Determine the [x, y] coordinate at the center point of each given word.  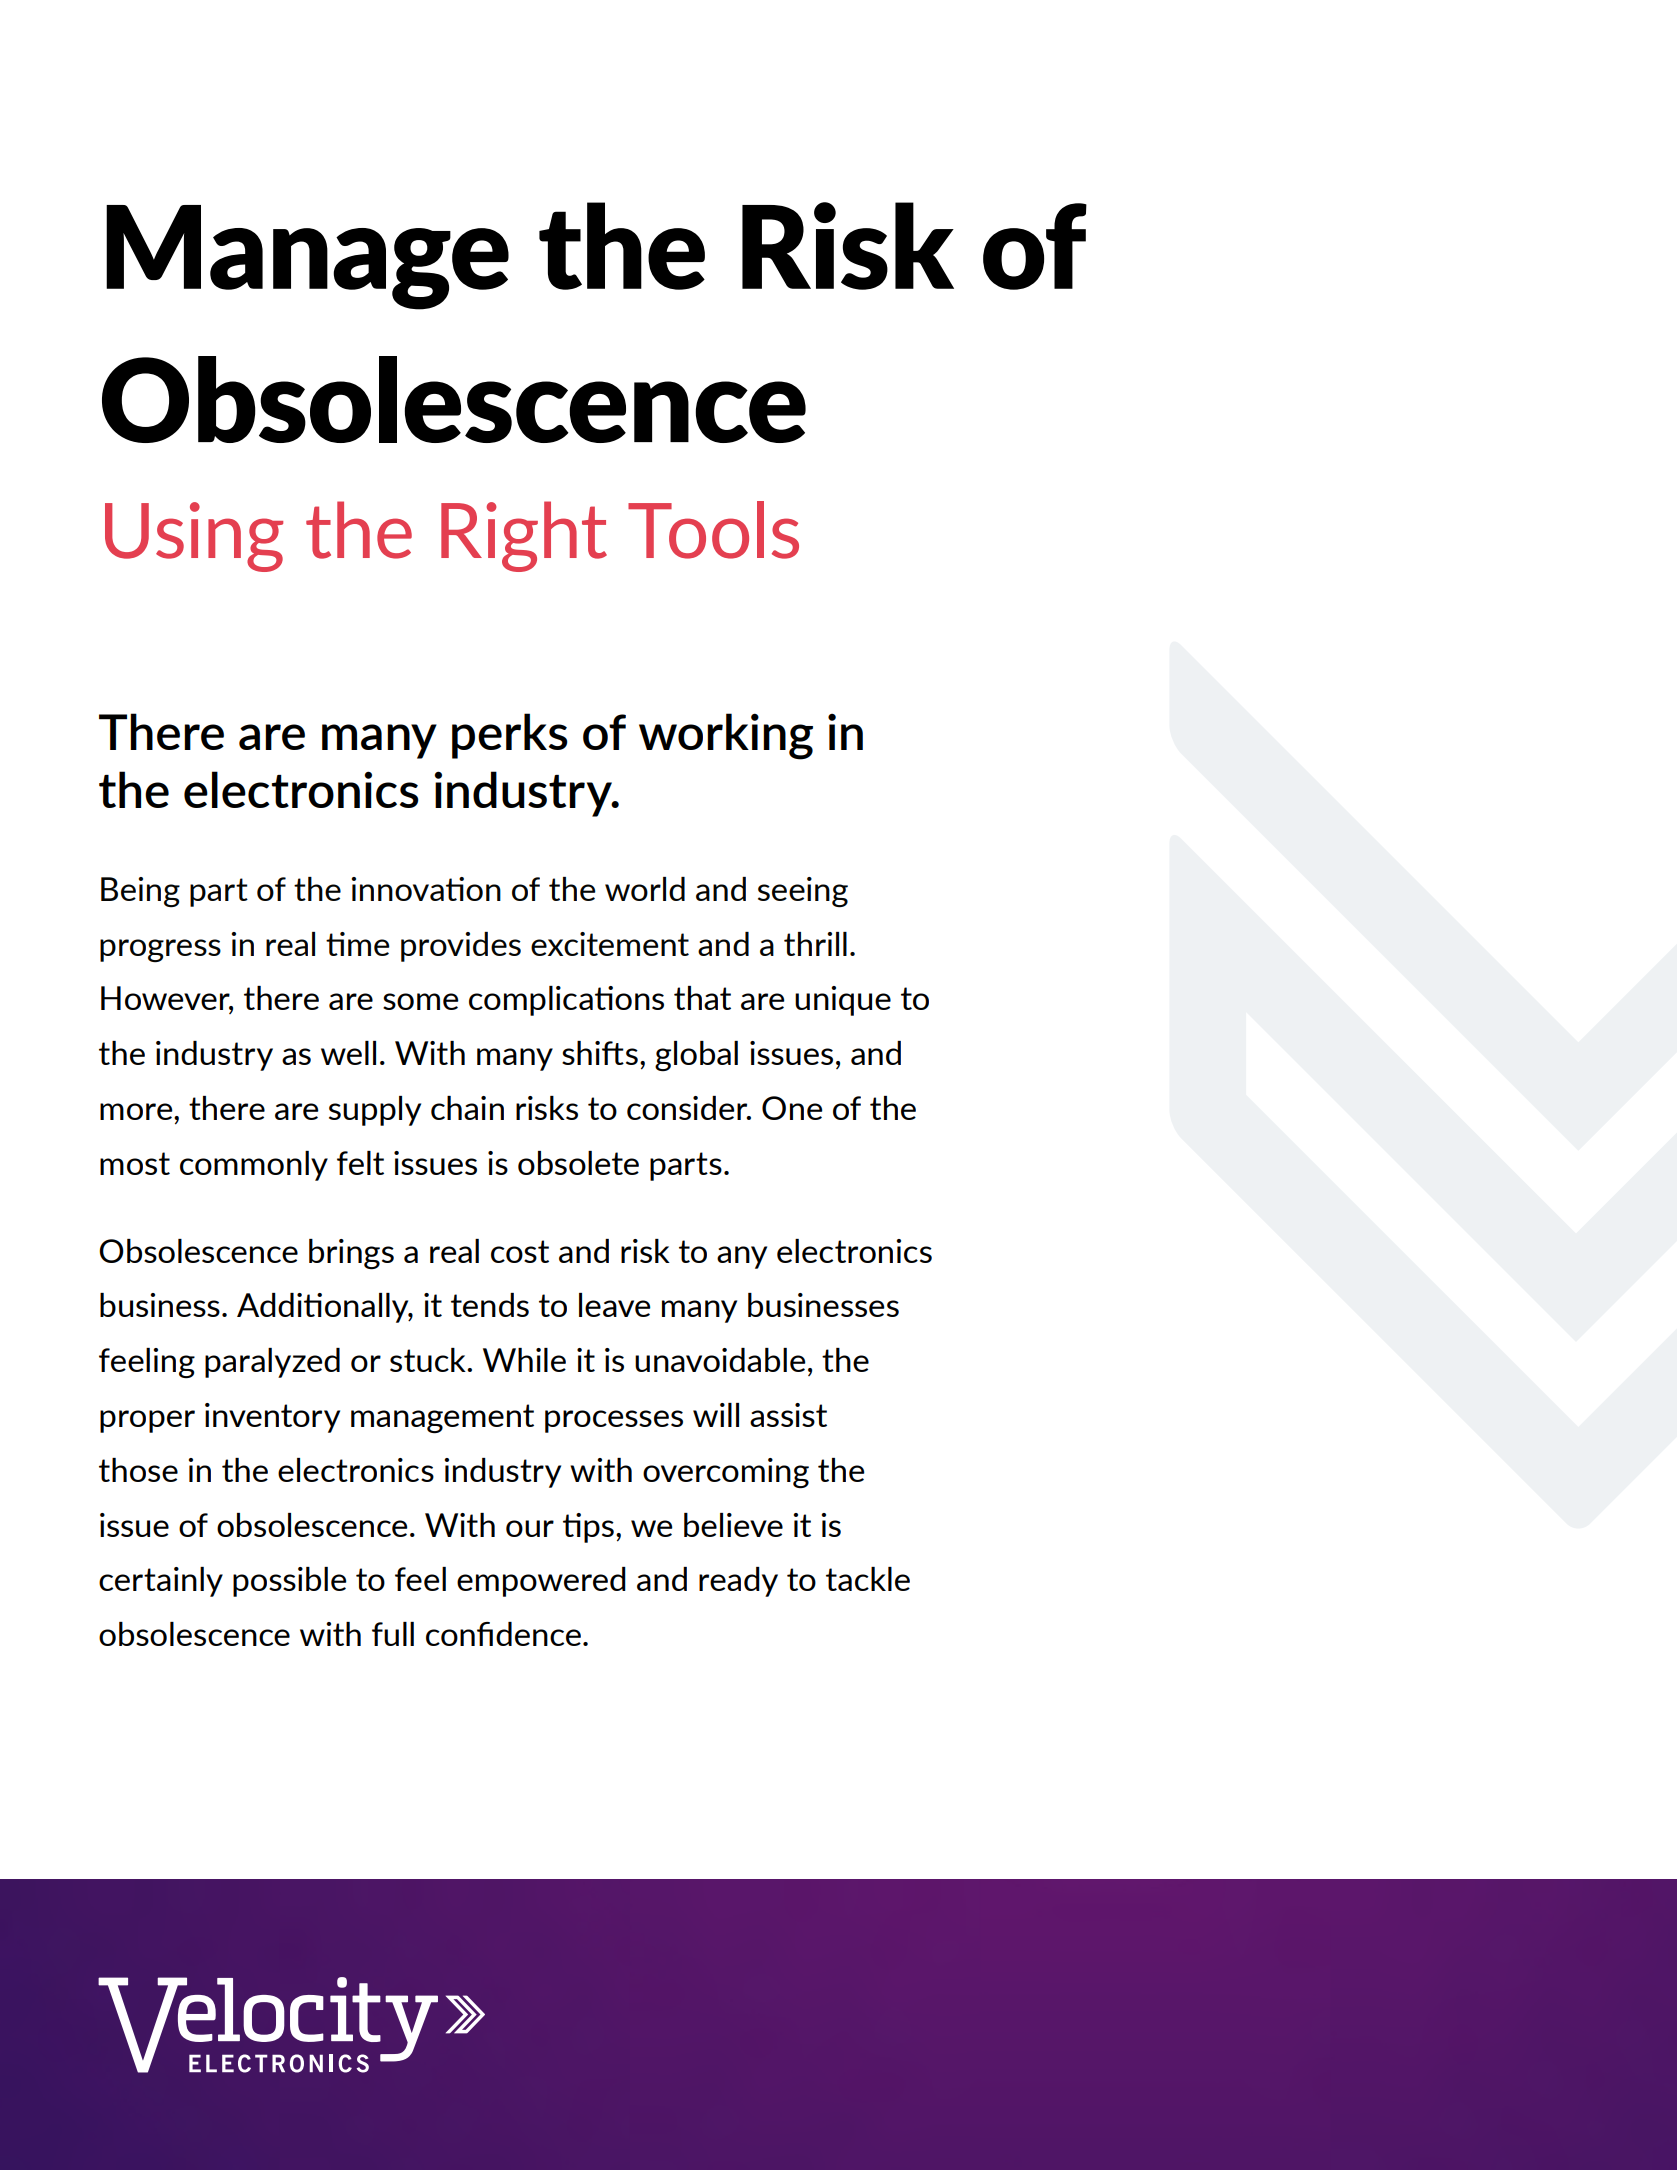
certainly [161, 1582]
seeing [803, 892]
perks [510, 736]
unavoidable [720, 1360]
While [524, 1360]
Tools [713, 530]
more [137, 1111]
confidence [503, 1634]
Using [194, 537]
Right [524, 536]
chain [467, 1108]
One [792, 1108]
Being [140, 892]
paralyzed [272, 1363]
